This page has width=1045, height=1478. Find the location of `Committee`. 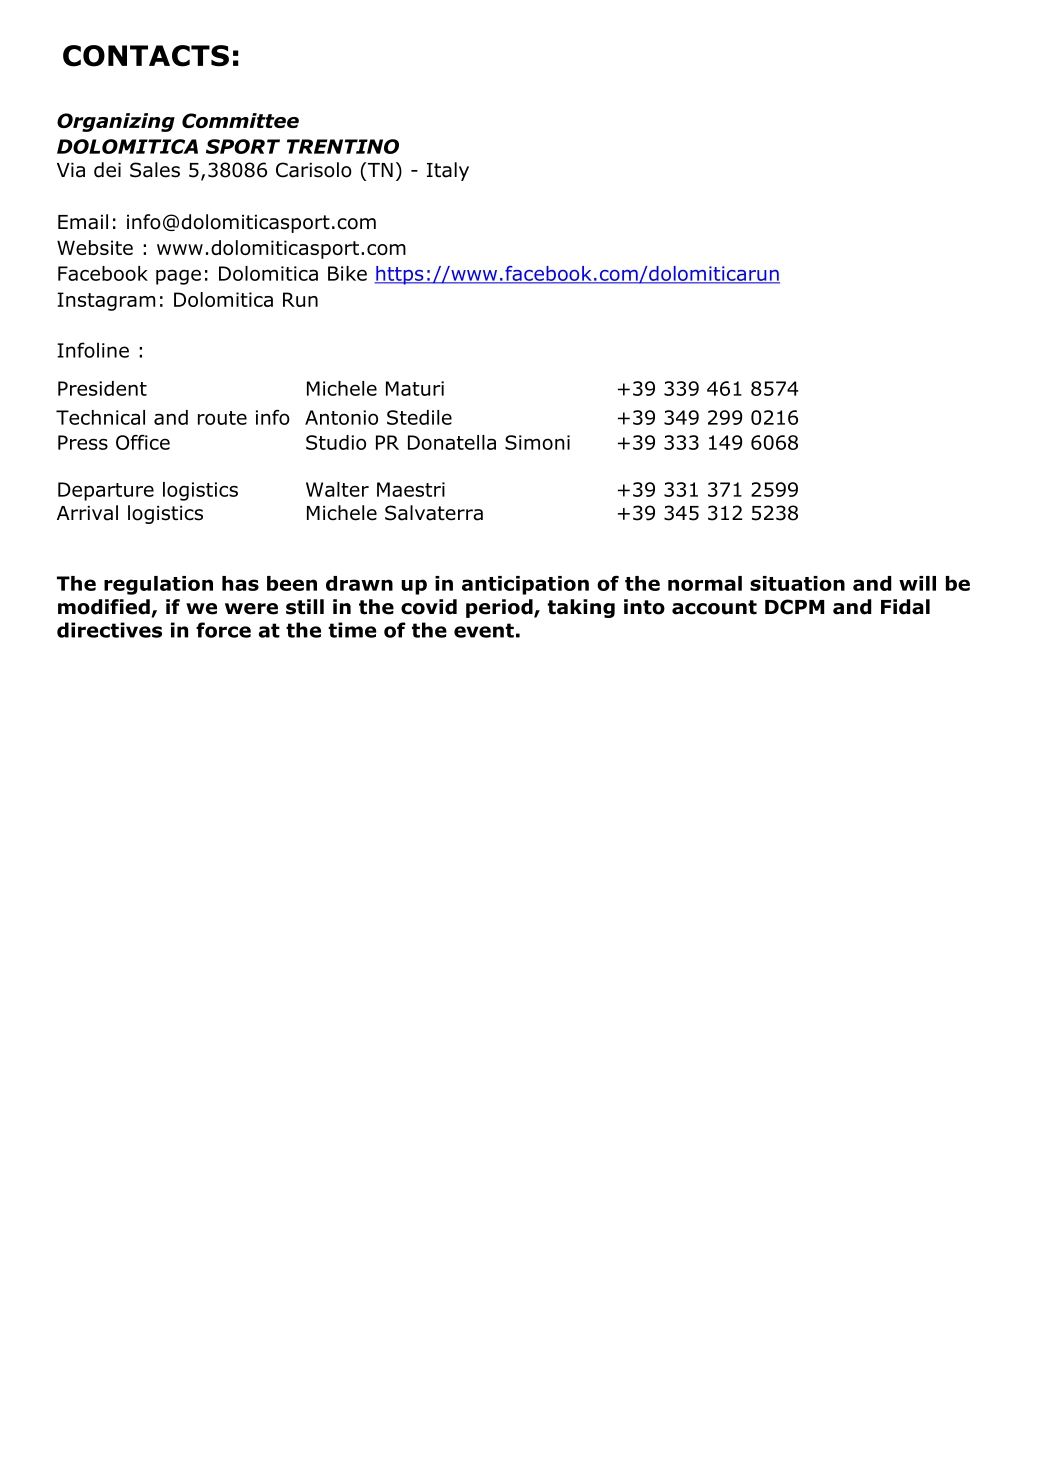

Committee is located at coordinates (240, 120).
